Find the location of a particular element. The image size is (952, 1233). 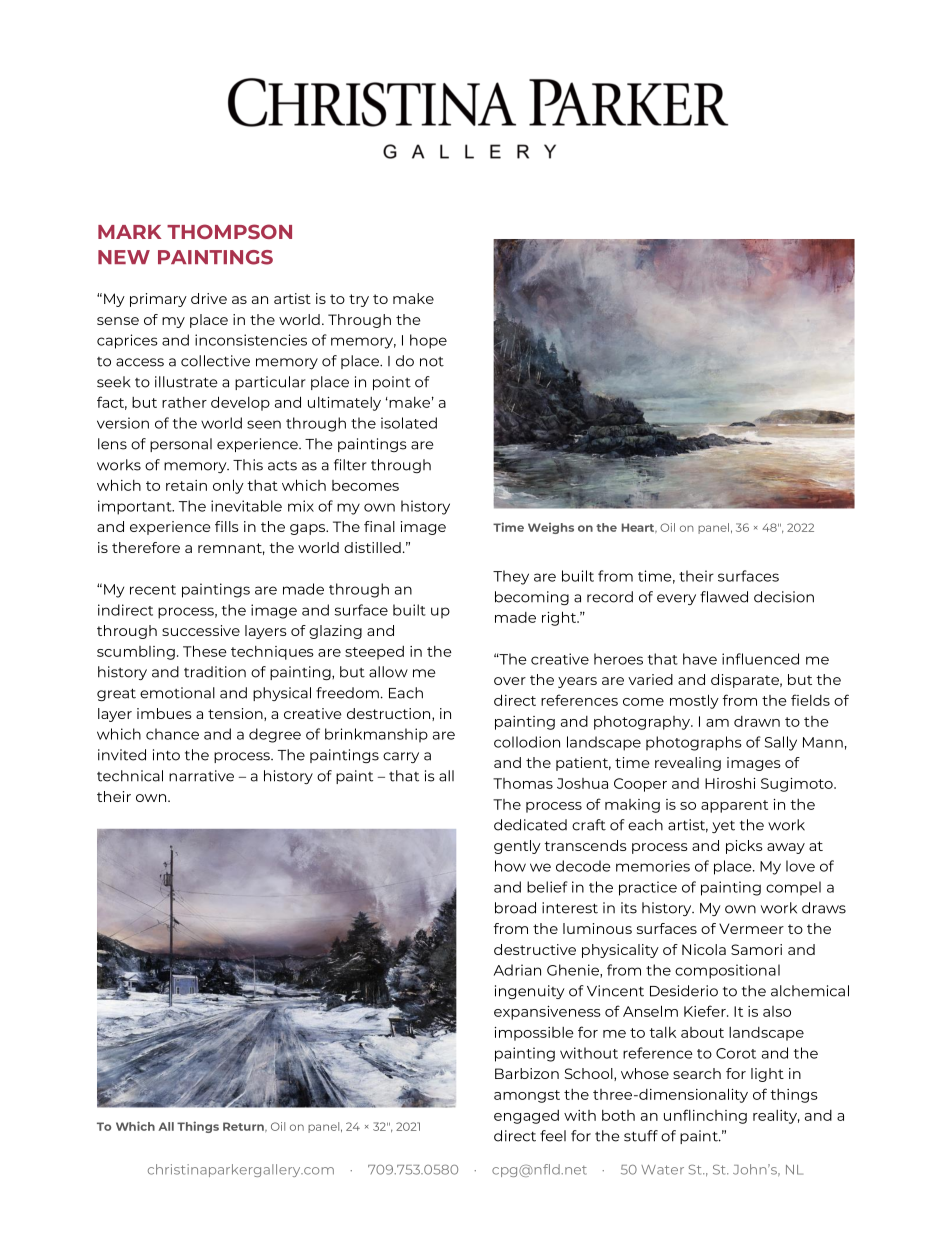

flawed is located at coordinates (724, 597).
